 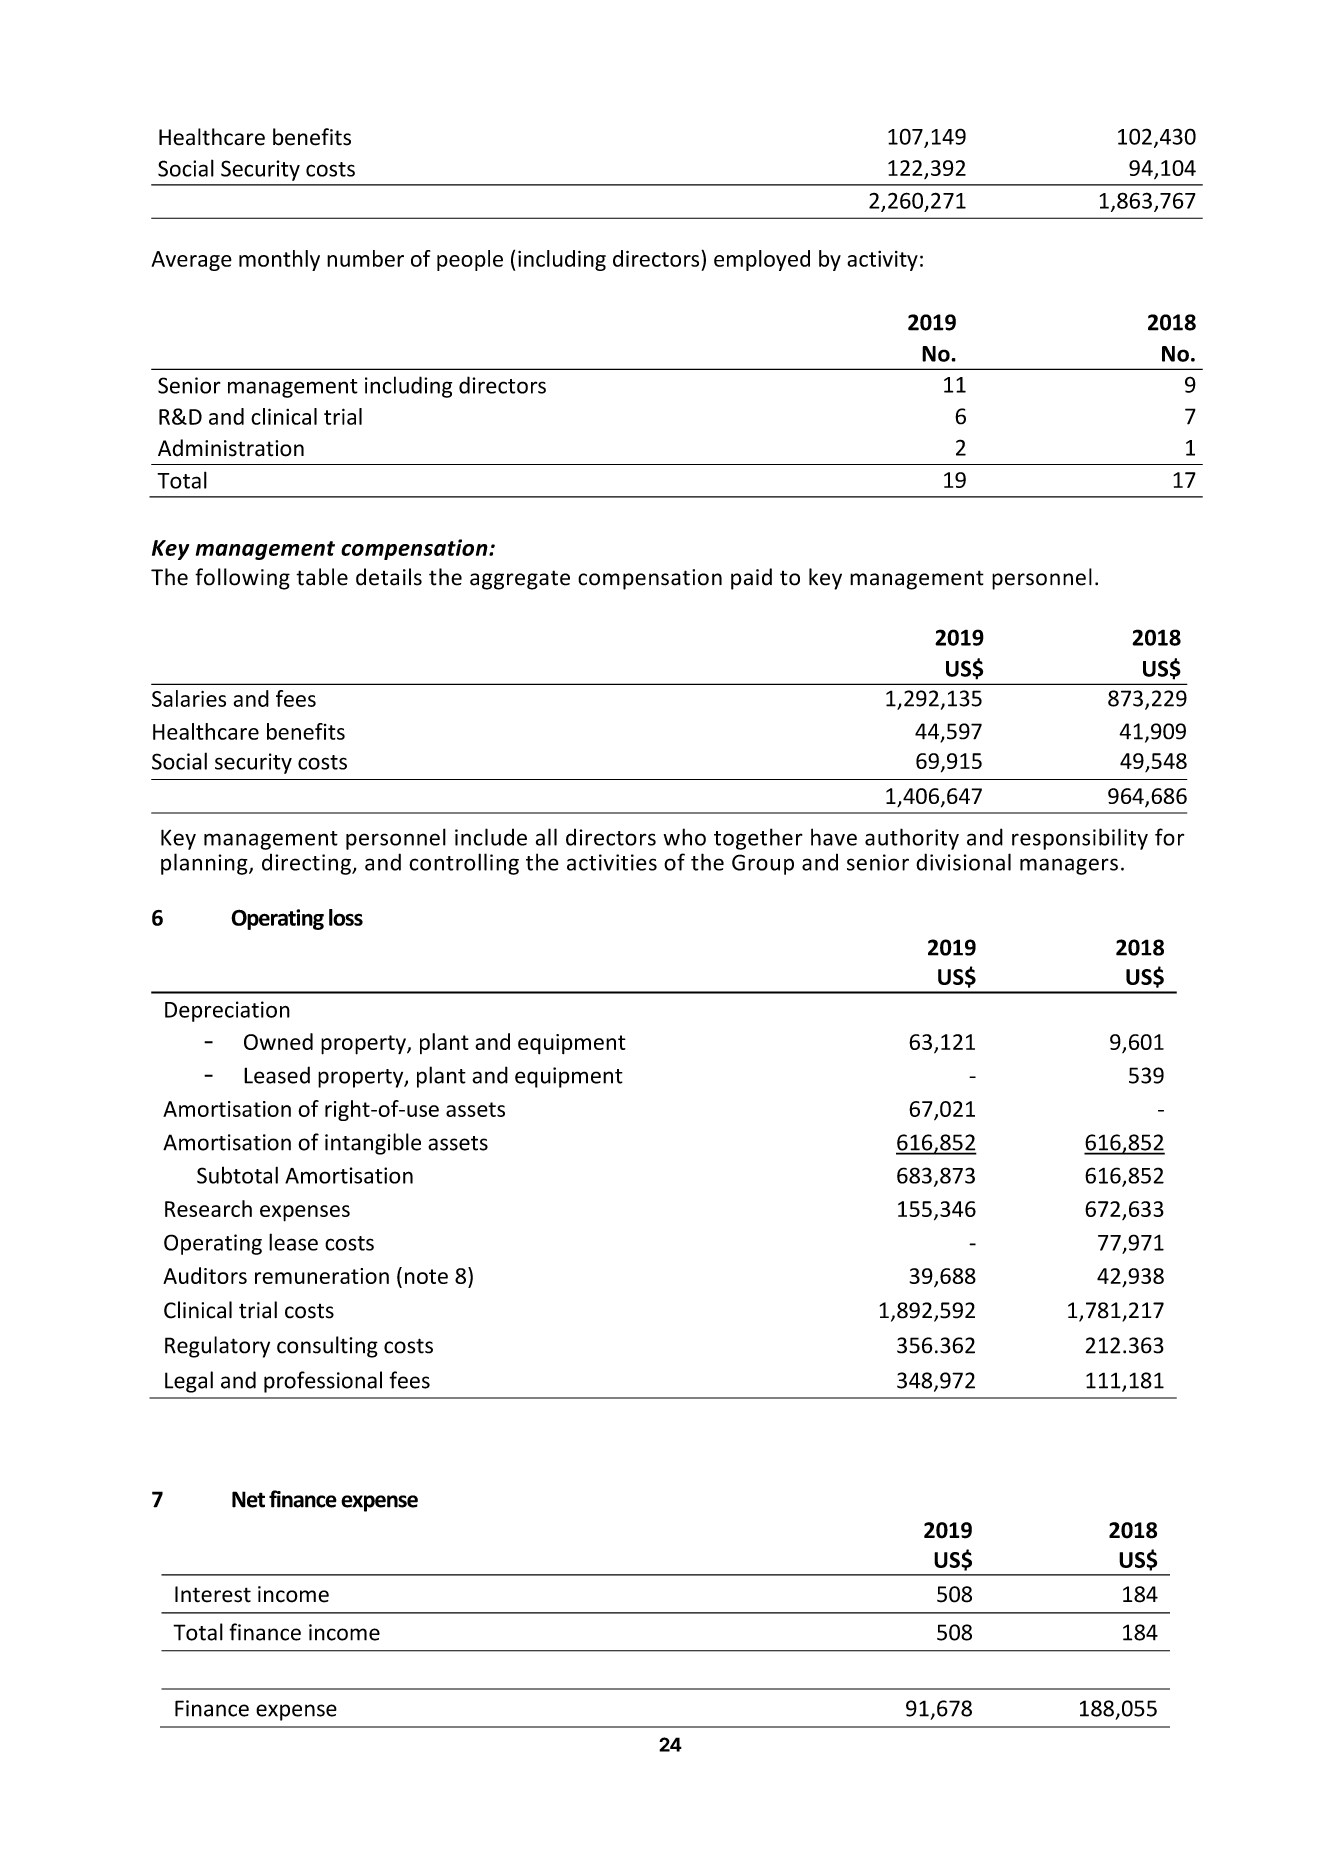 What do you see at coordinates (323, 1382) in the screenshot?
I see `professional` at bounding box center [323, 1382].
